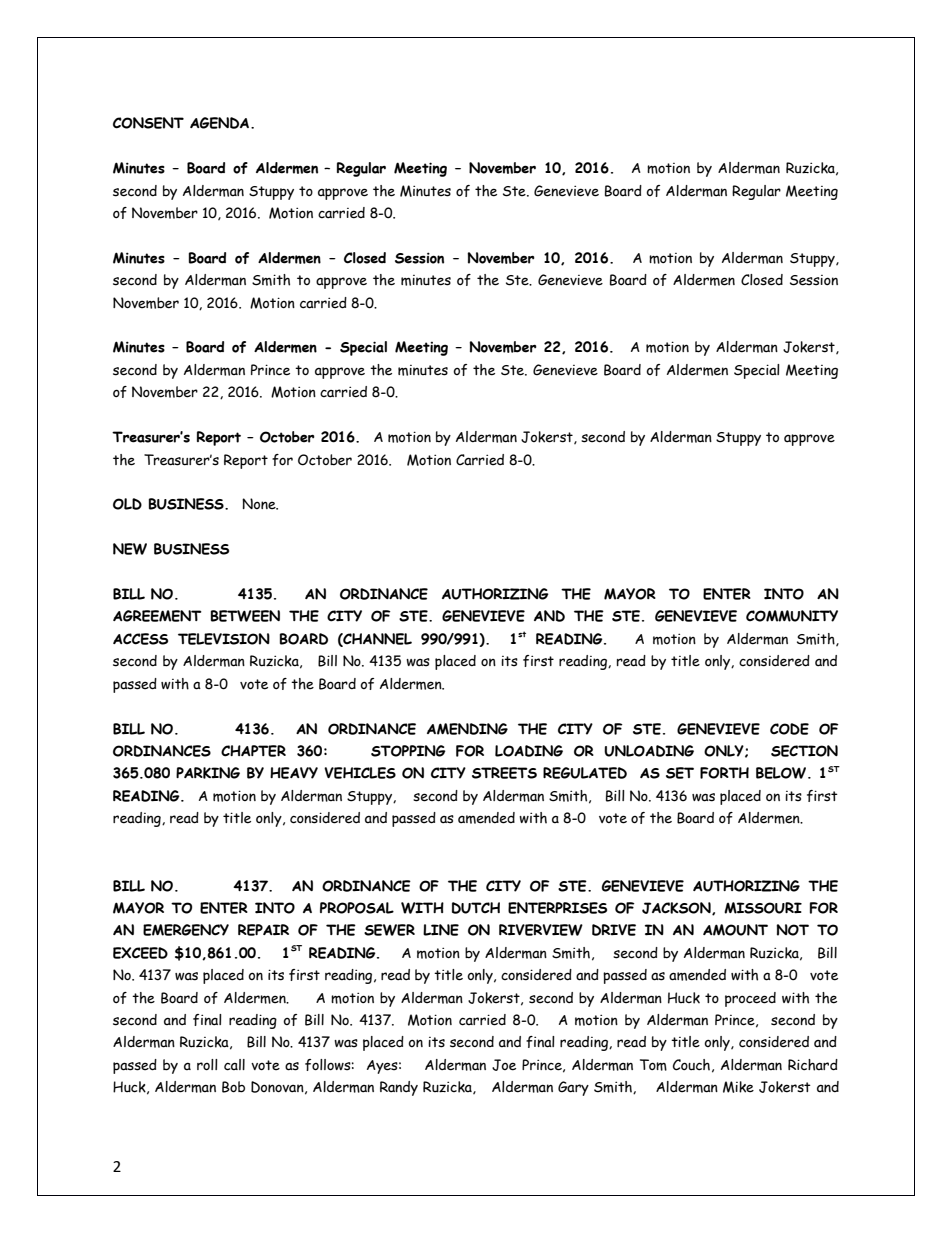 The height and width of the document is (1233, 952). What do you see at coordinates (792, 616) in the document?
I see `COMMUNITY` at bounding box center [792, 616].
